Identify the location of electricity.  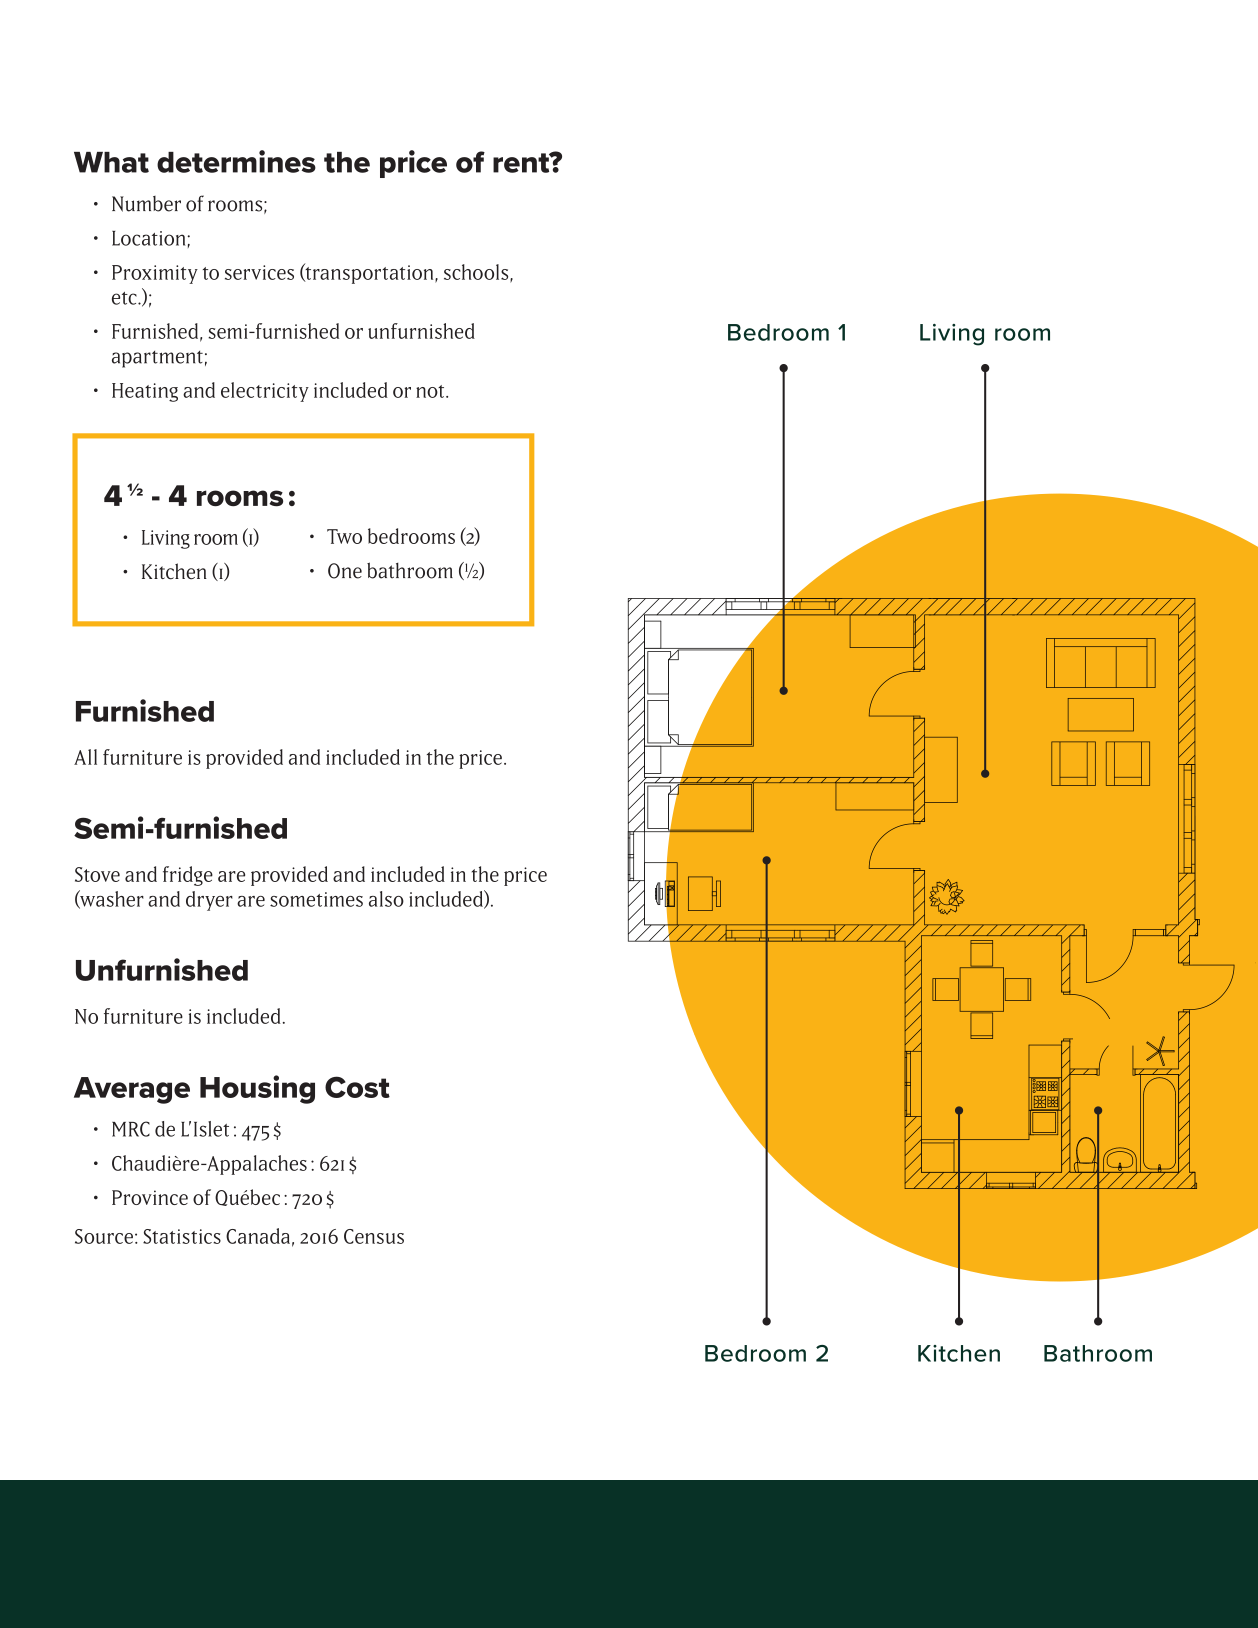
(265, 392).
